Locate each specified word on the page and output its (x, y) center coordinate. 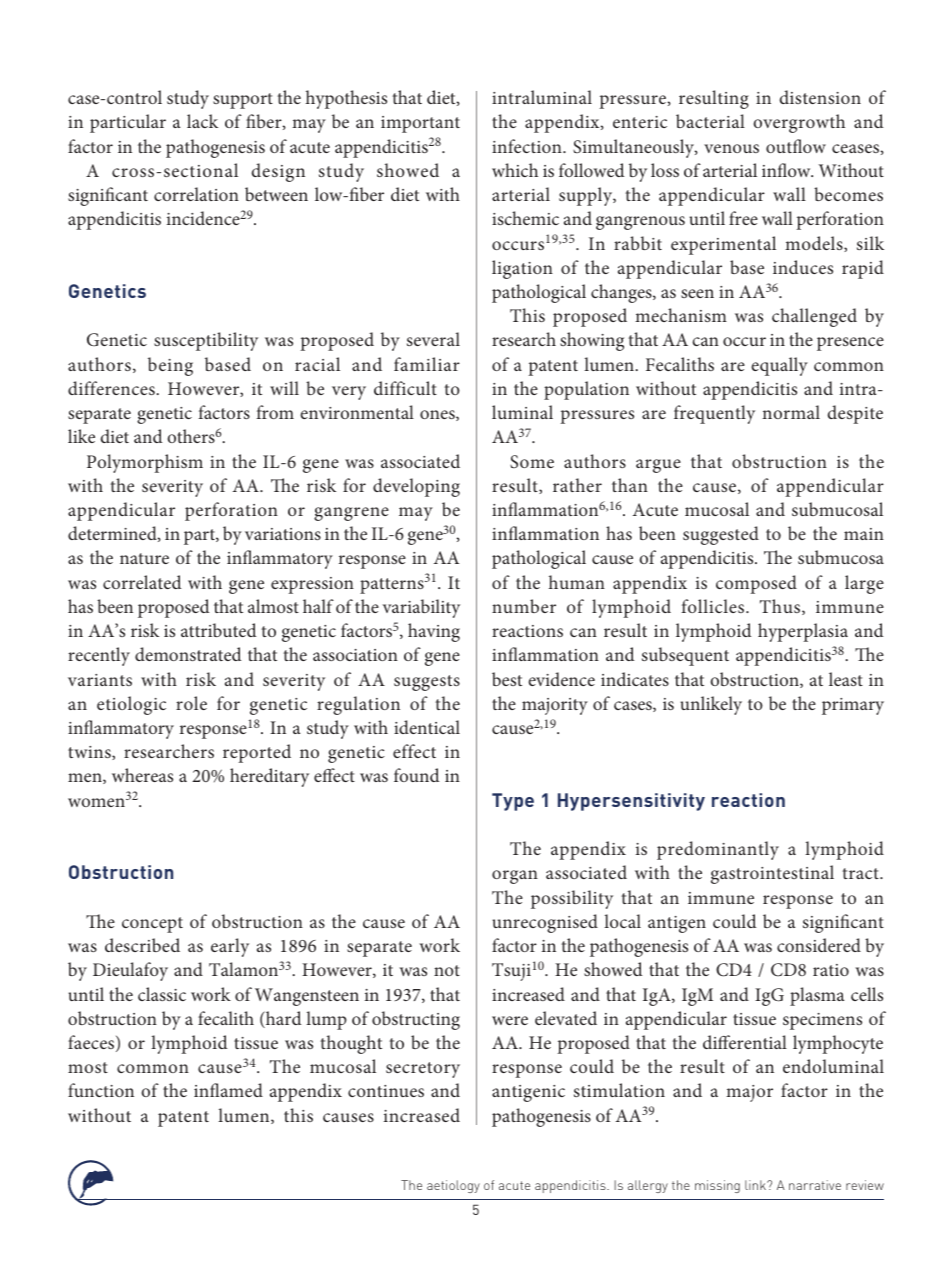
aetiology (453, 1186)
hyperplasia (803, 632)
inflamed (228, 1090)
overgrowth (799, 123)
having (434, 632)
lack (202, 121)
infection (528, 146)
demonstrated (188, 654)
